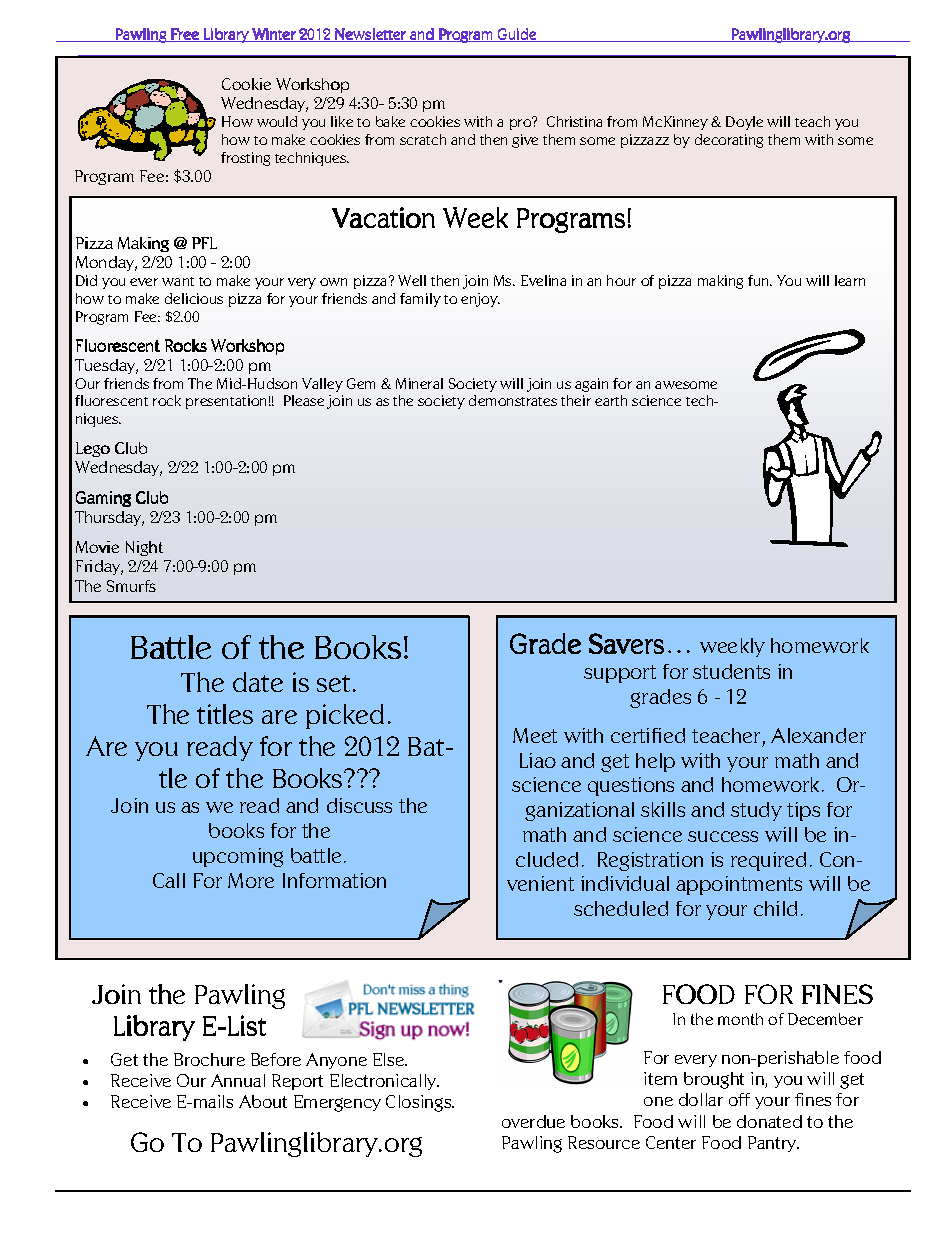 The image size is (952, 1233). Describe the element at coordinates (769, 1121) in the screenshot. I see `donated` at that location.
